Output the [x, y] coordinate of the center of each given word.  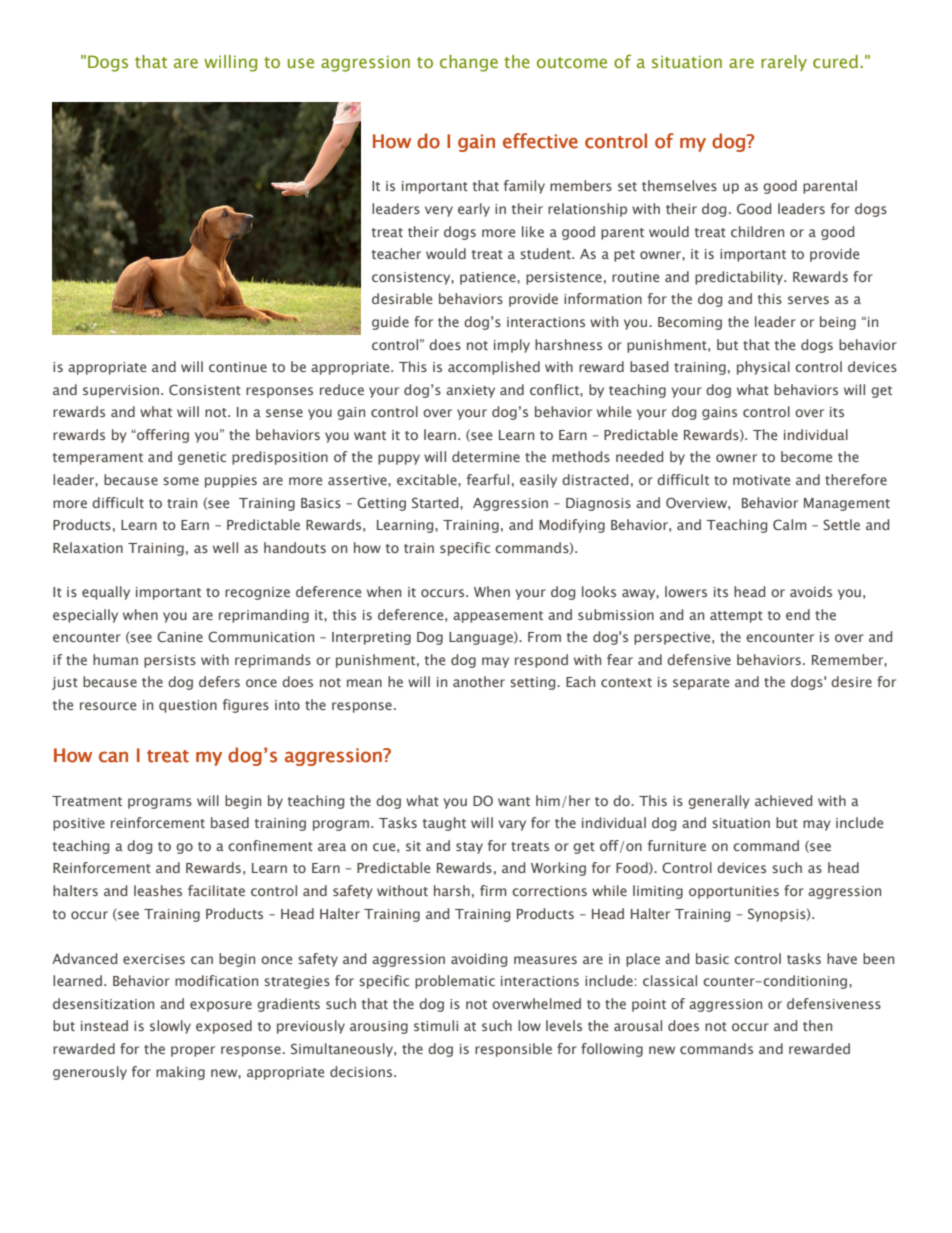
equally [106, 593]
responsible [513, 1050]
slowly [170, 1027]
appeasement [498, 617]
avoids [811, 591]
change [469, 63]
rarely [784, 63]
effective [540, 141]
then [817, 1025]
